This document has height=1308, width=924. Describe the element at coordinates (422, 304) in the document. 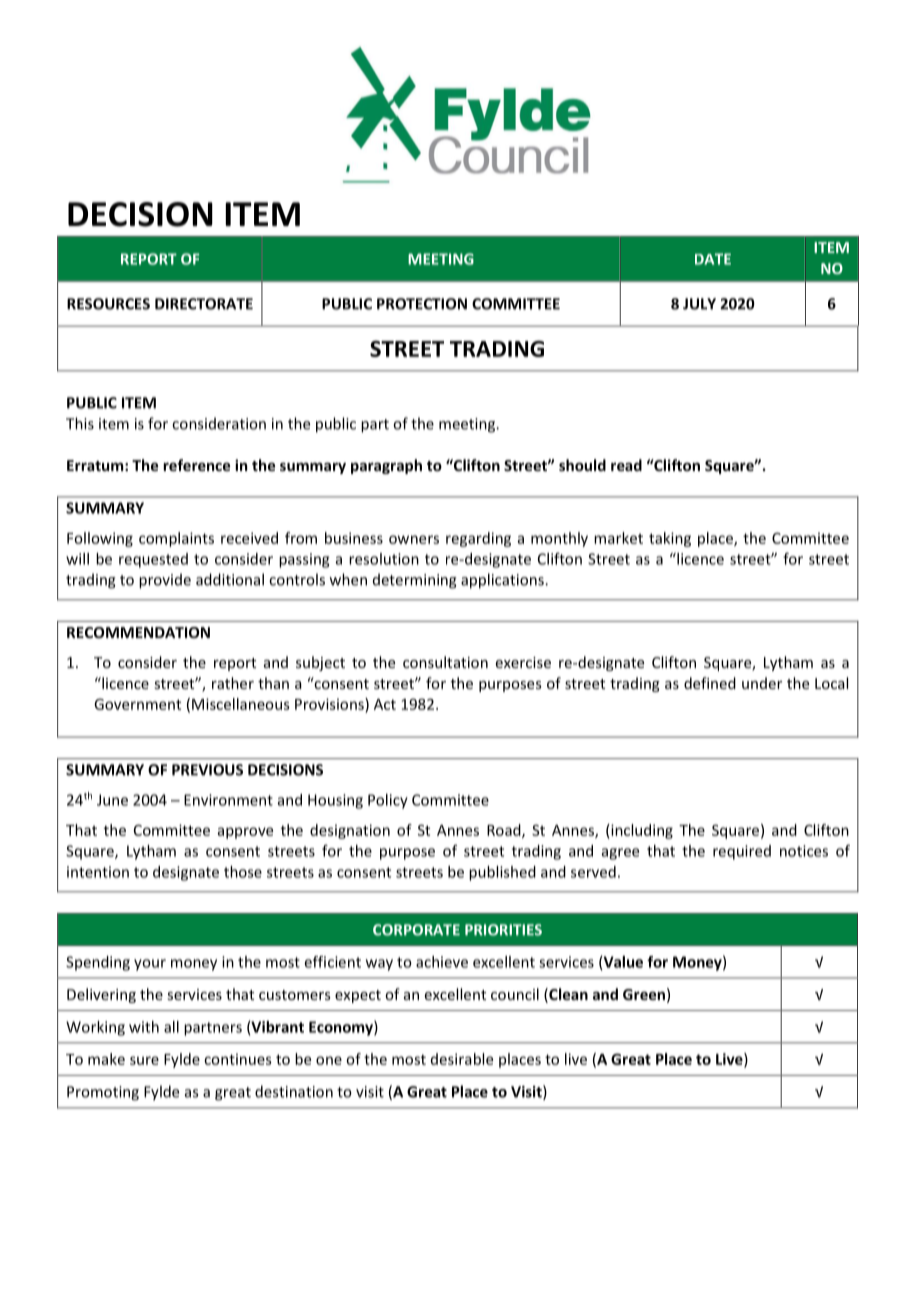

I see `PROTECTION` at that location.
